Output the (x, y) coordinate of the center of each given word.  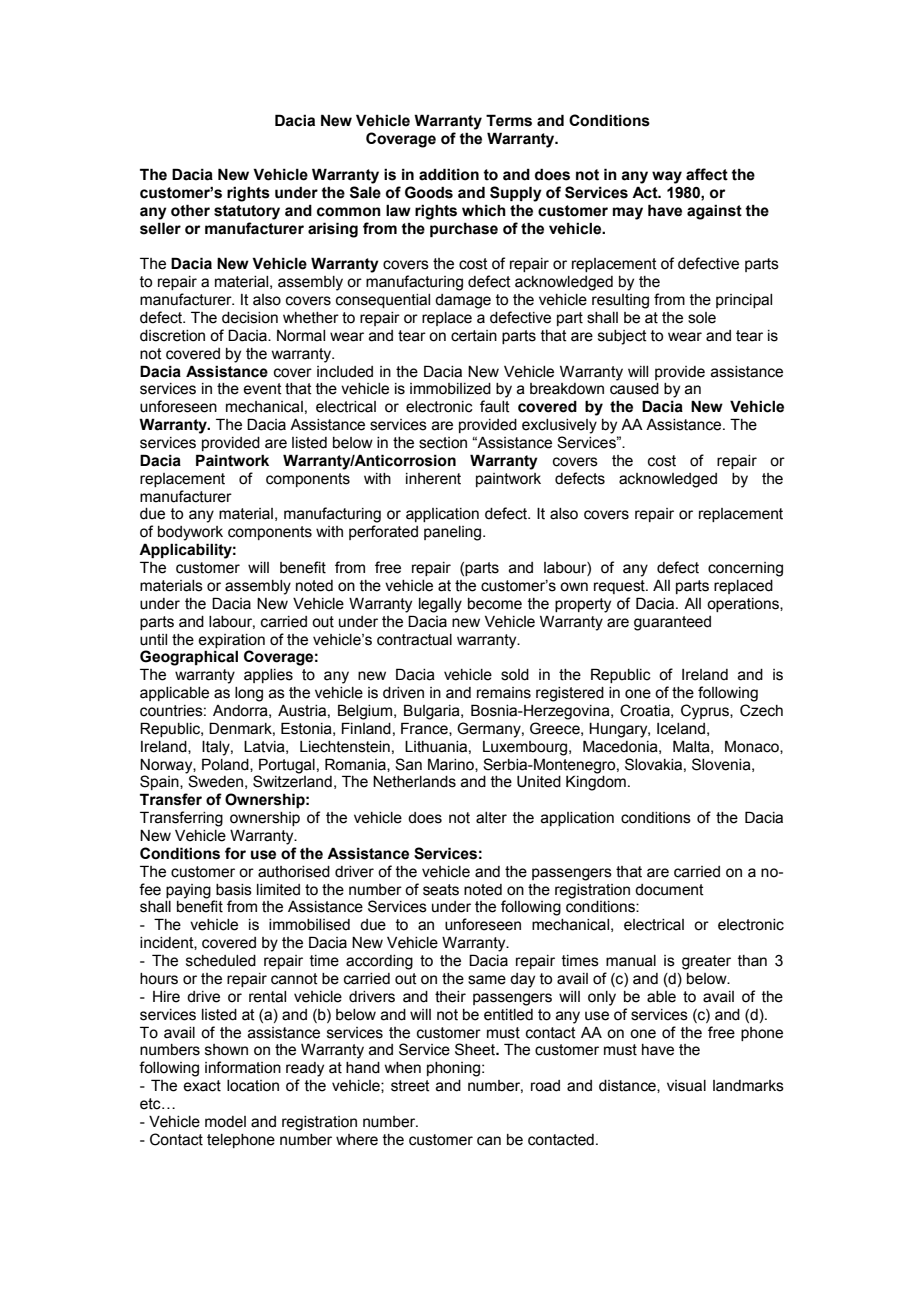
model (225, 1122)
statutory (247, 212)
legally (440, 605)
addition (449, 174)
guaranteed (672, 623)
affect (707, 174)
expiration (231, 641)
